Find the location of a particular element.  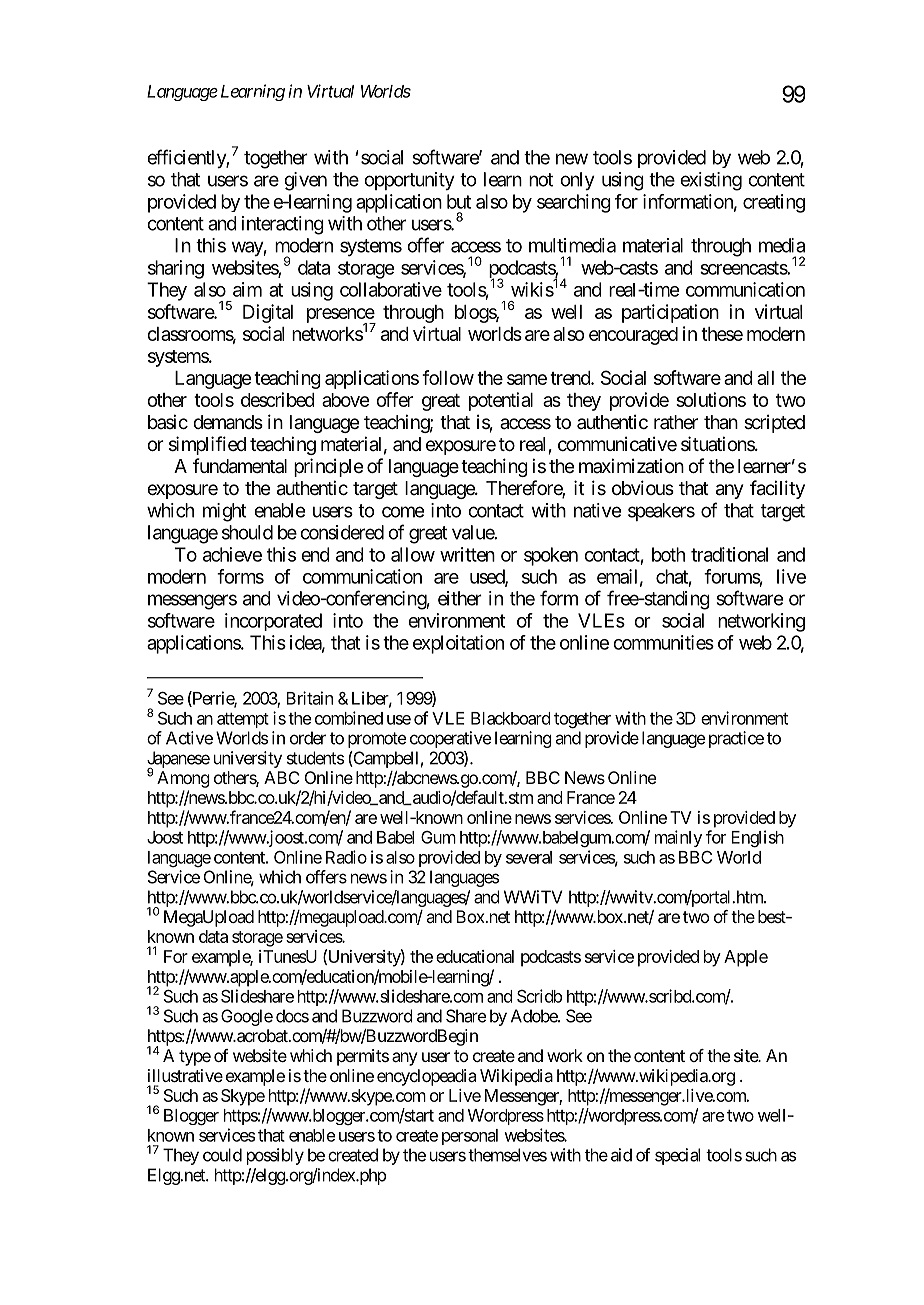

exploitation is located at coordinates (458, 644).
